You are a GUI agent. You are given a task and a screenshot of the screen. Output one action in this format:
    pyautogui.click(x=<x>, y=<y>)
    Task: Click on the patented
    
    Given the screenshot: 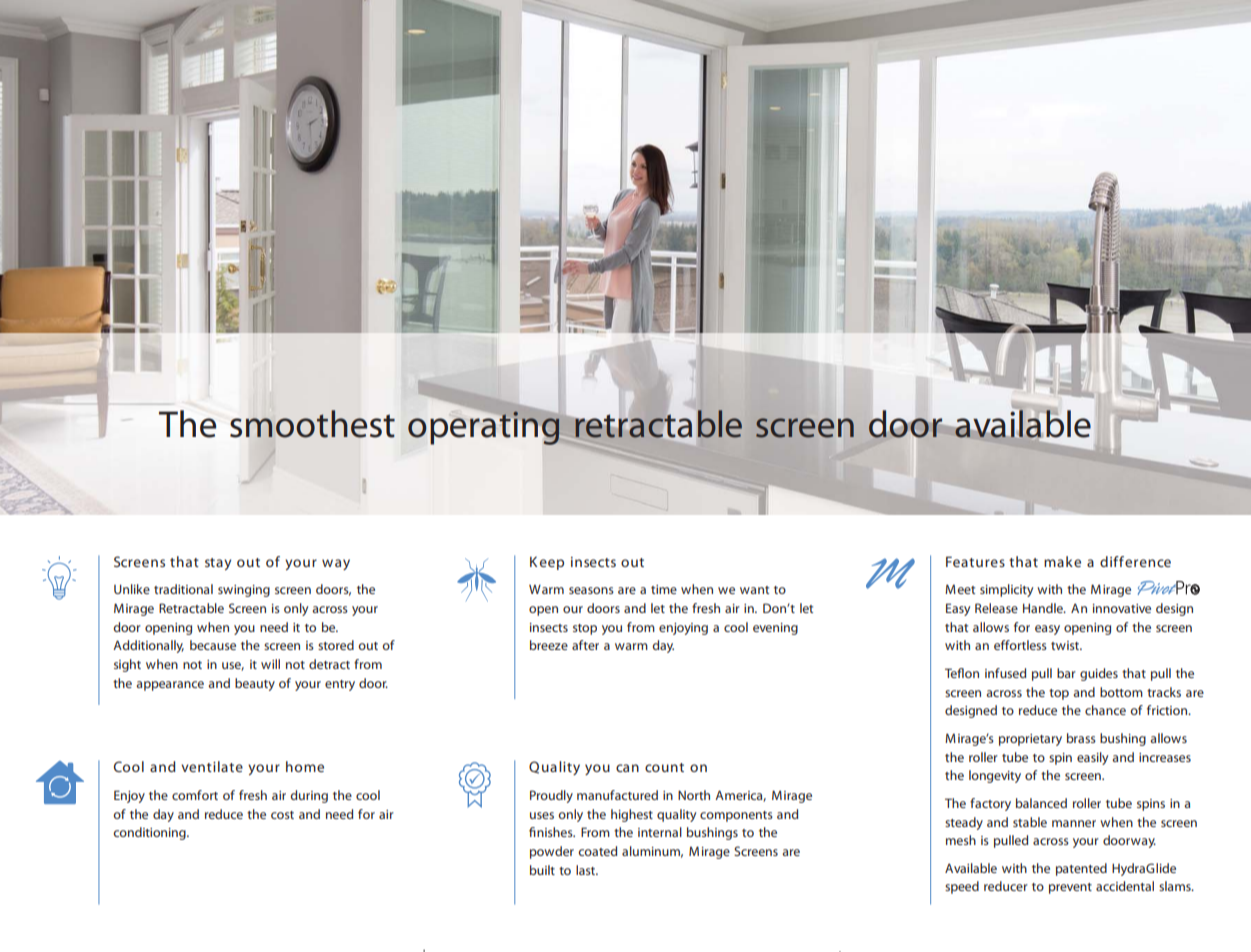 What is the action you would take?
    pyautogui.click(x=1081, y=869)
